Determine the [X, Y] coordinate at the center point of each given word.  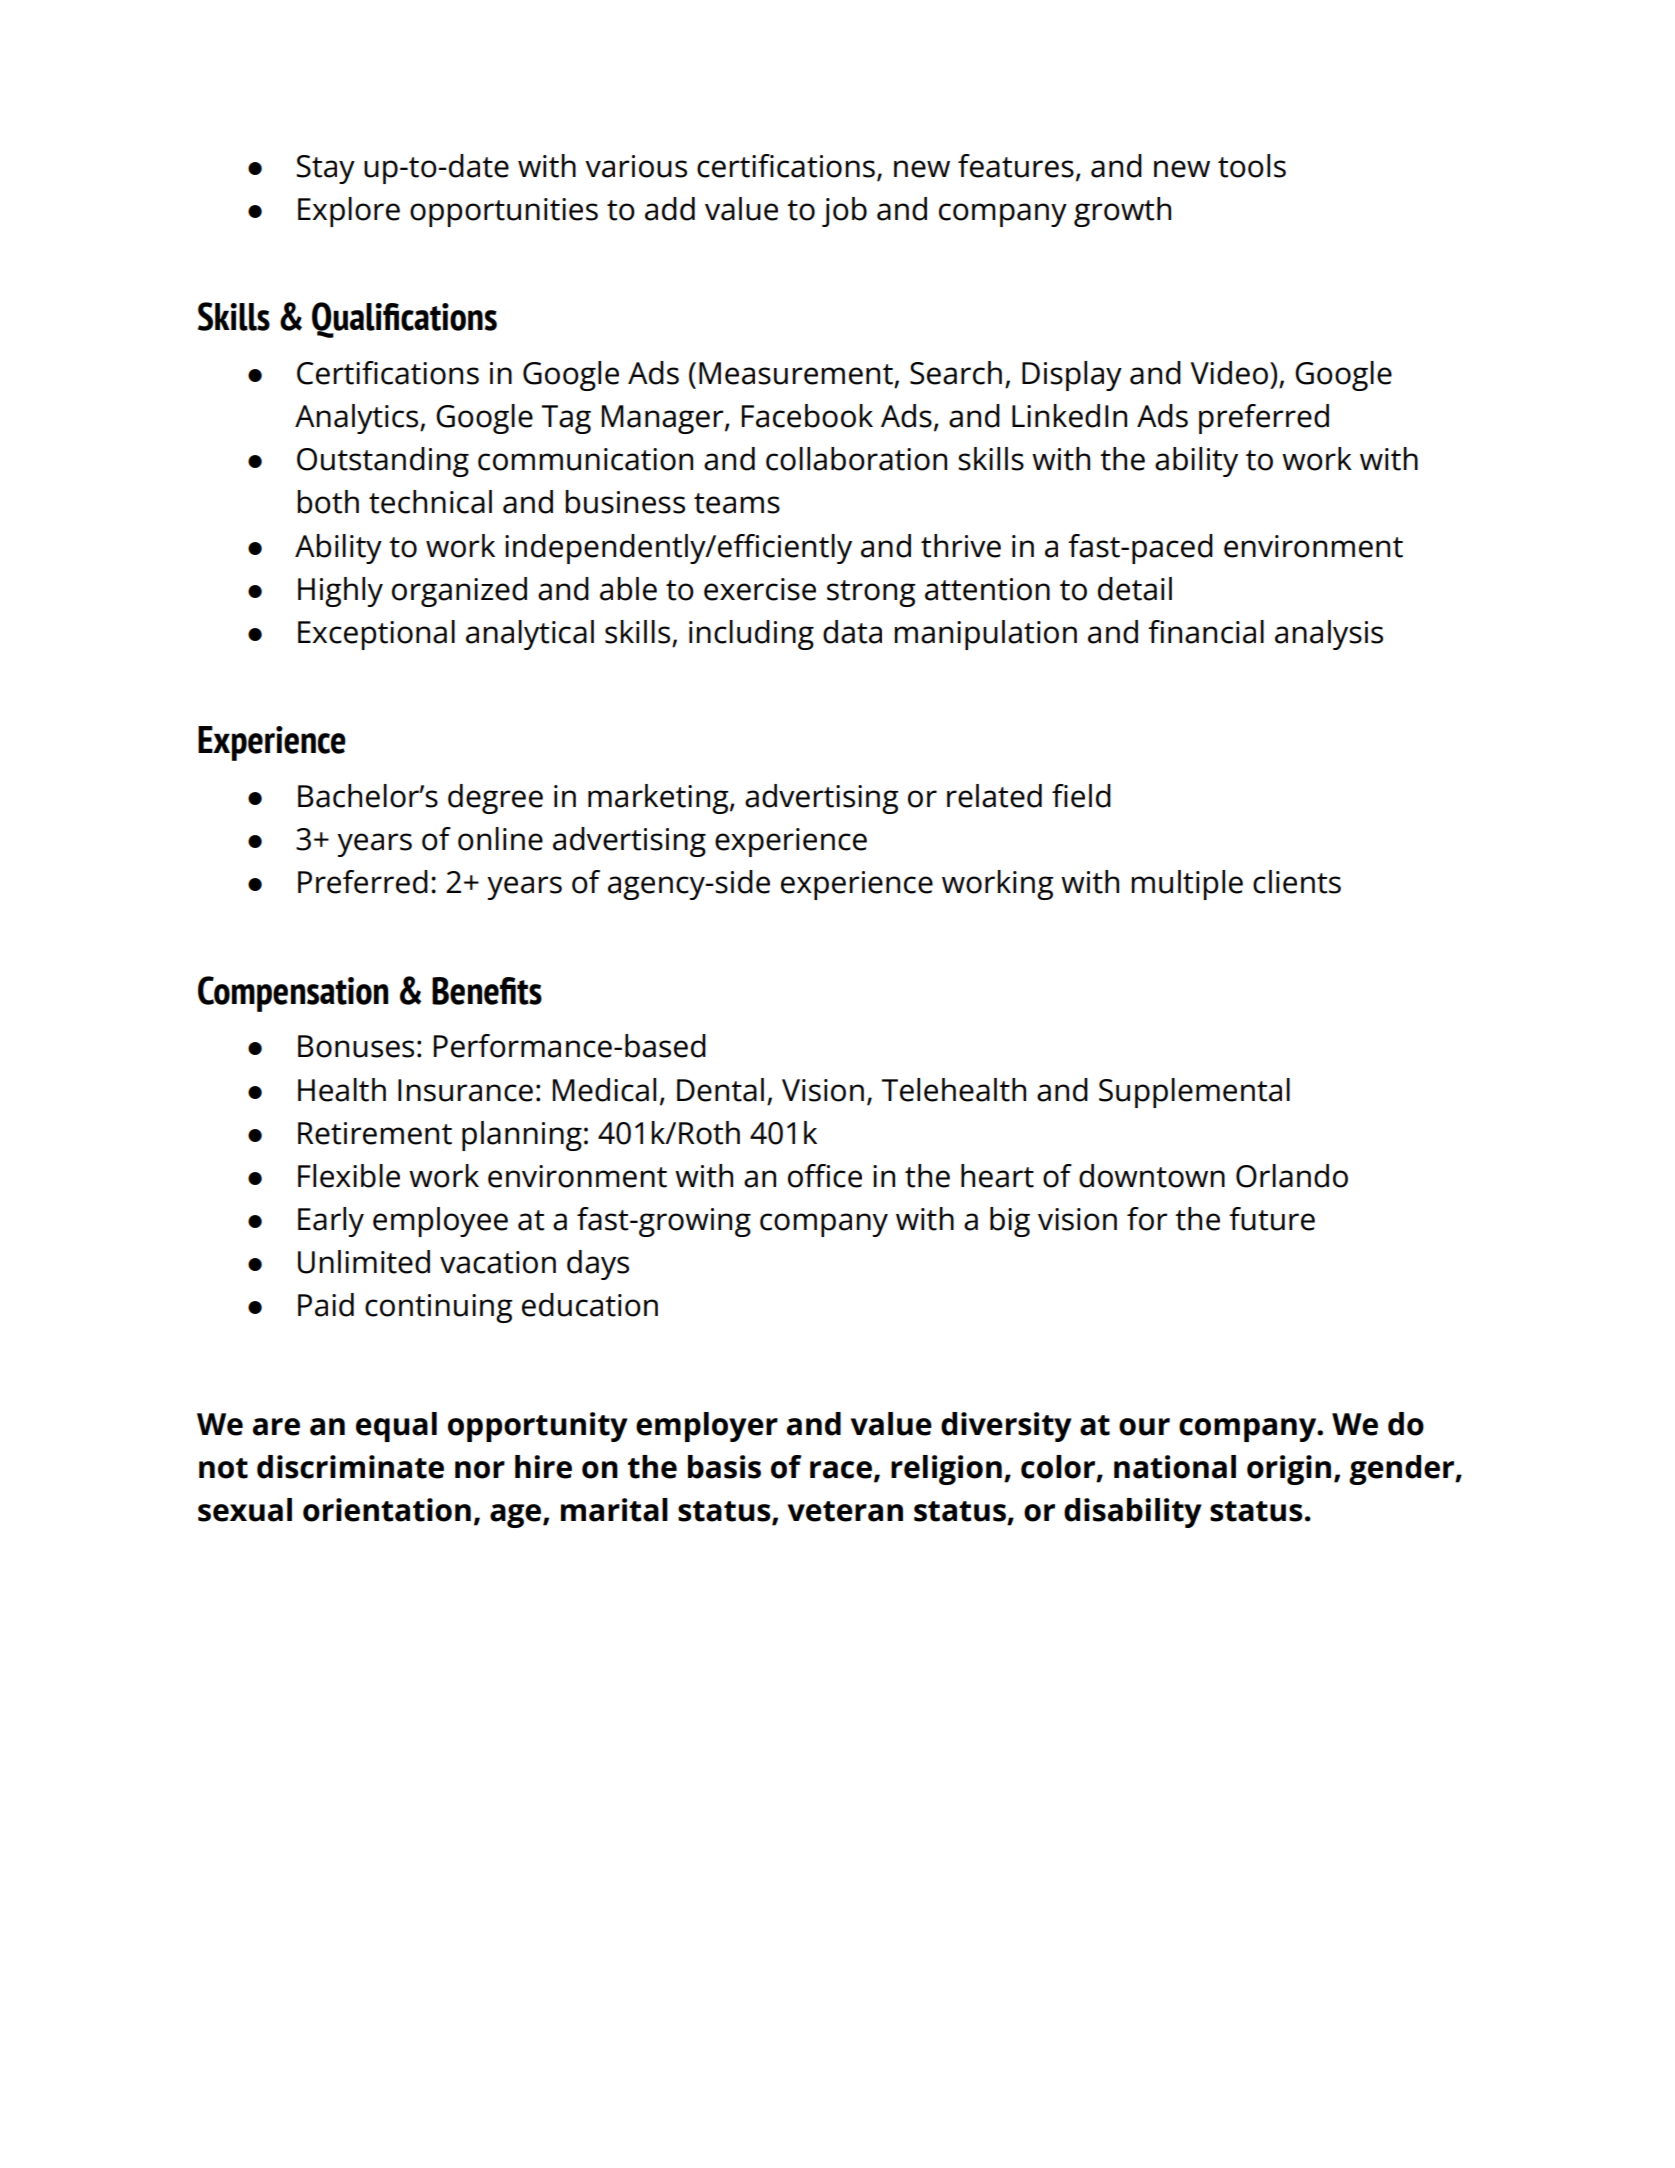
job [844, 212]
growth [1122, 212]
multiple [1187, 885]
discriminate [350, 1467]
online [500, 839]
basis [724, 1467]
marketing [659, 799]
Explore [349, 212]
